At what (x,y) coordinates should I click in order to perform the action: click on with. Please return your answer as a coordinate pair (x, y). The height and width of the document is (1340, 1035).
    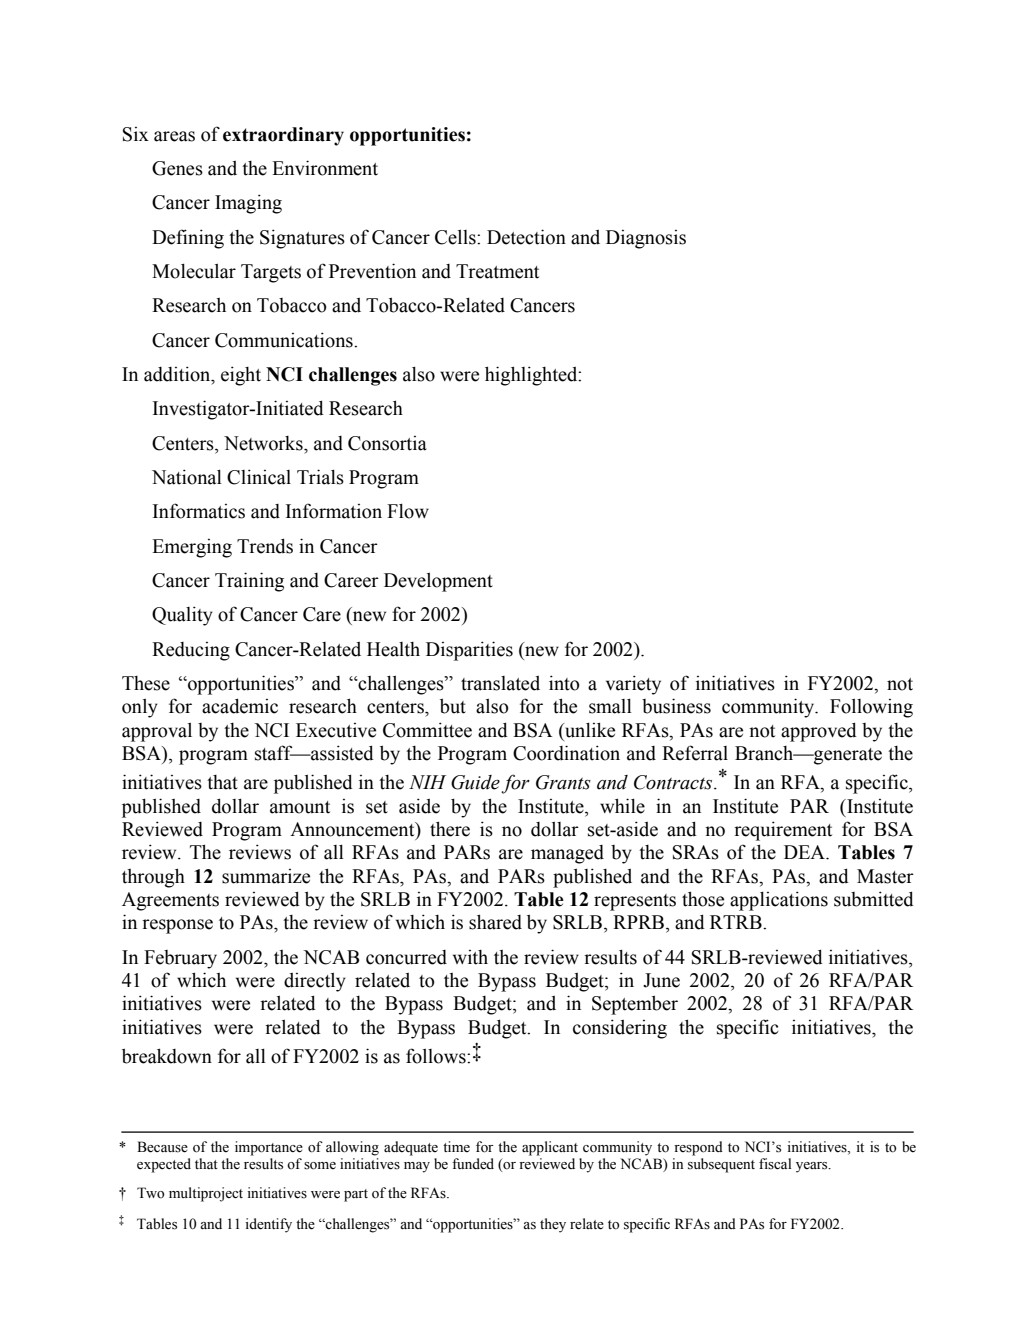
    Looking at the image, I should click on (470, 957).
